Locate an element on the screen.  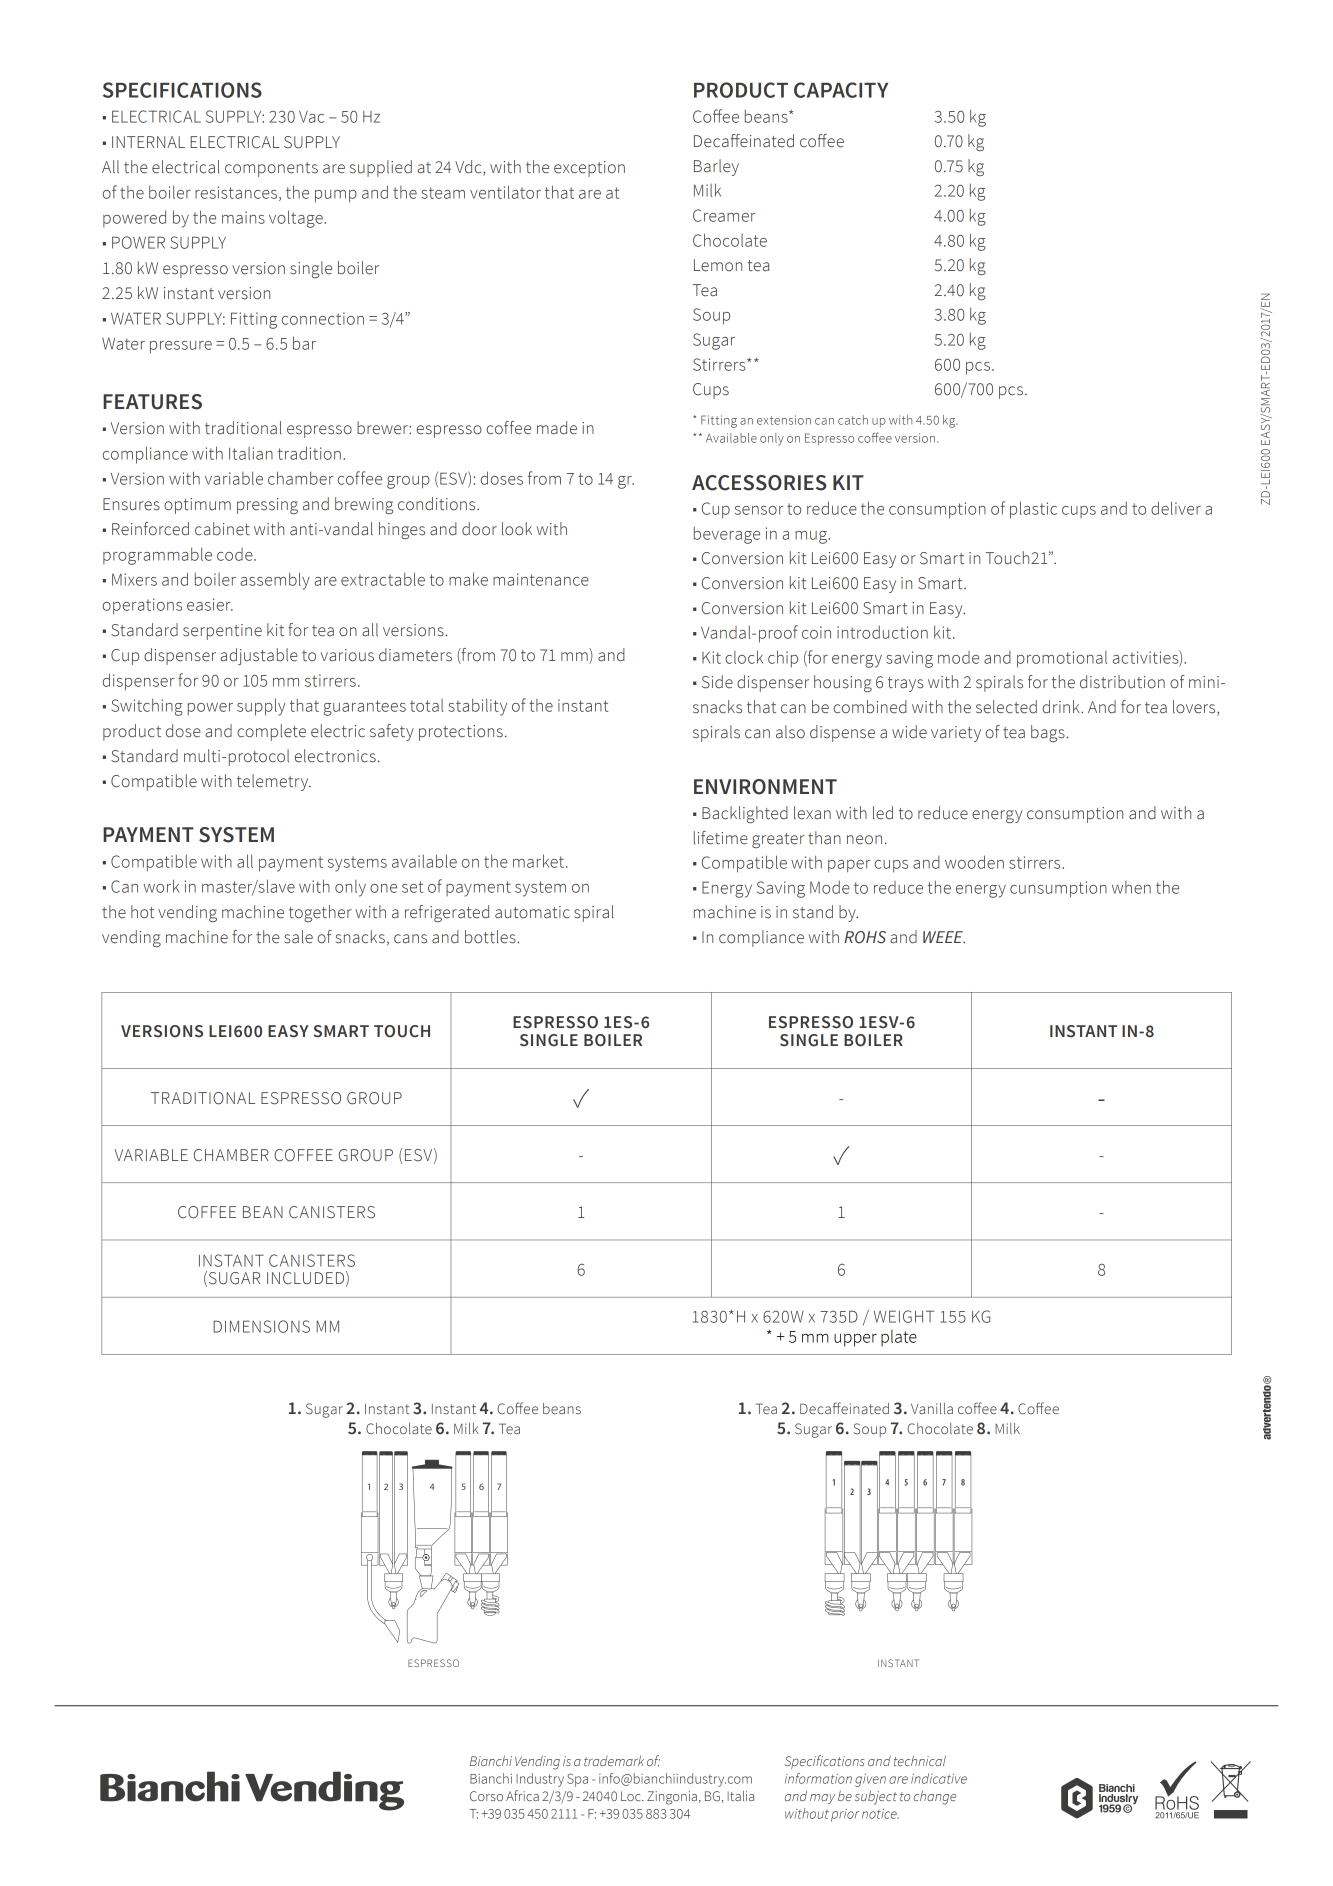
Barley is located at coordinates (716, 167).
